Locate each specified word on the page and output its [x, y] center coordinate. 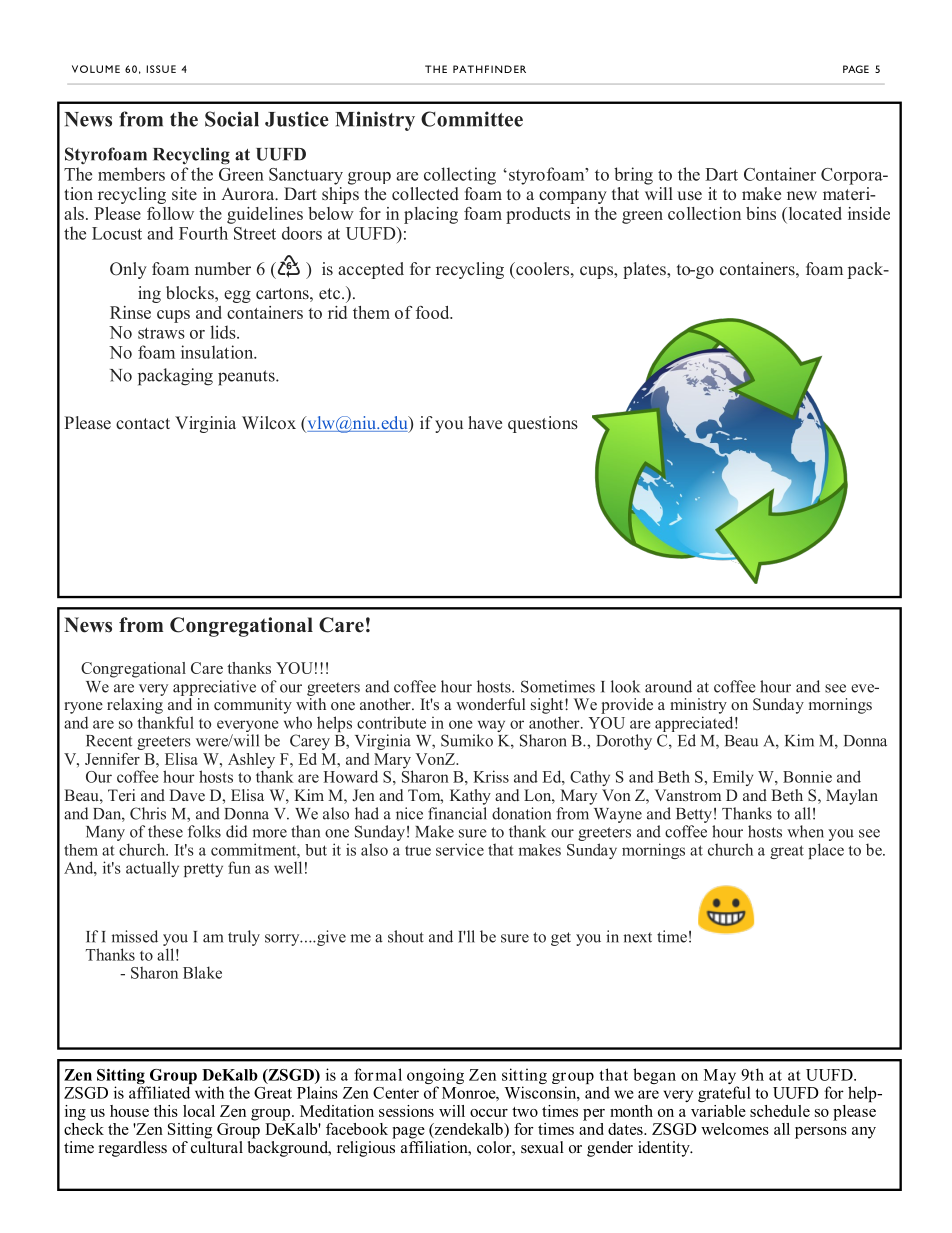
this [166, 1111]
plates [645, 270]
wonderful [490, 704]
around [668, 686]
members [131, 174]
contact [143, 423]
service [460, 849]
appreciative [214, 688]
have [485, 422]
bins [761, 213]
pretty [203, 870]
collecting [460, 176]
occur [489, 1113]
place [826, 851]
